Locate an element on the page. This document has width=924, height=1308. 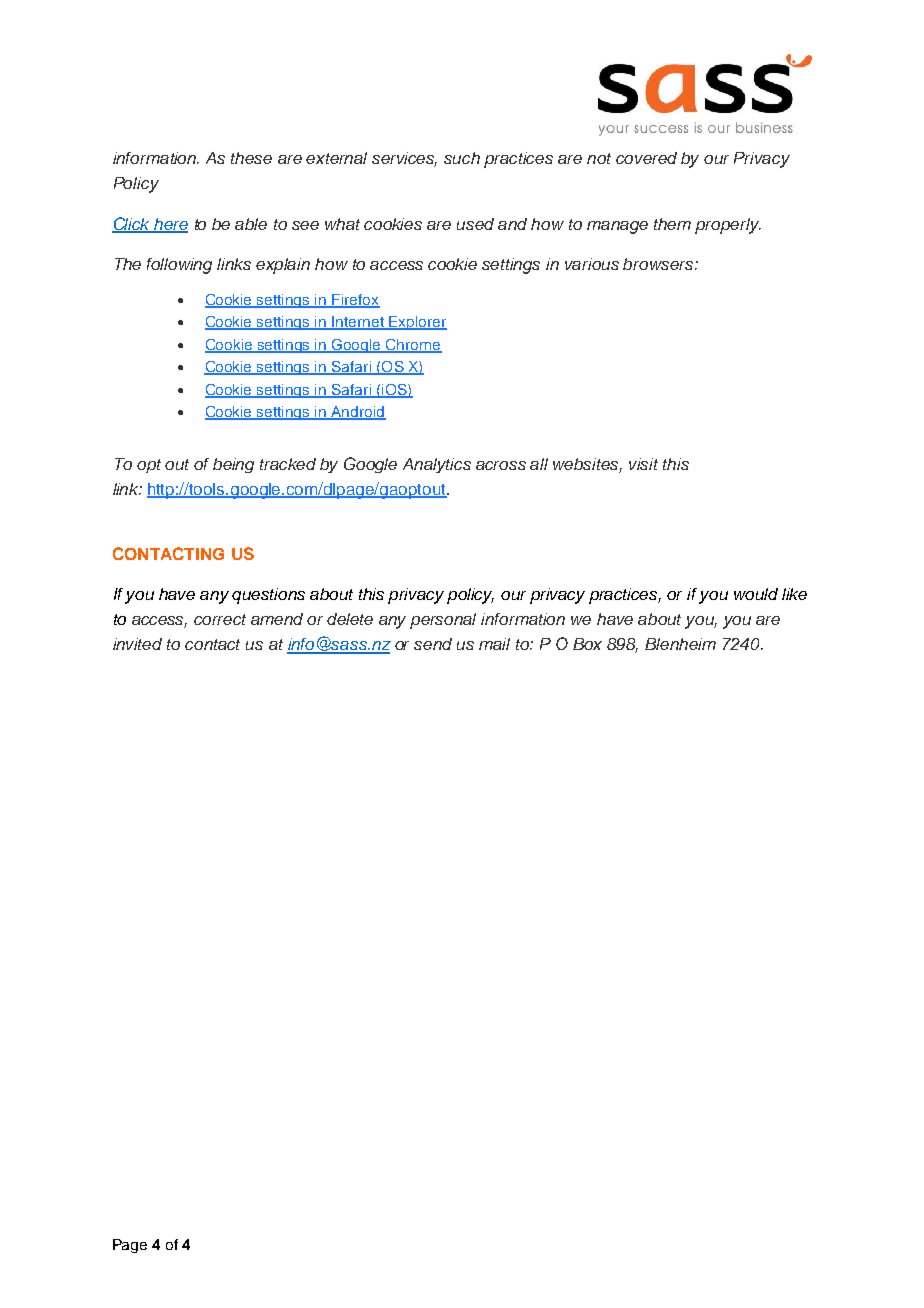
Android is located at coordinates (357, 413).
